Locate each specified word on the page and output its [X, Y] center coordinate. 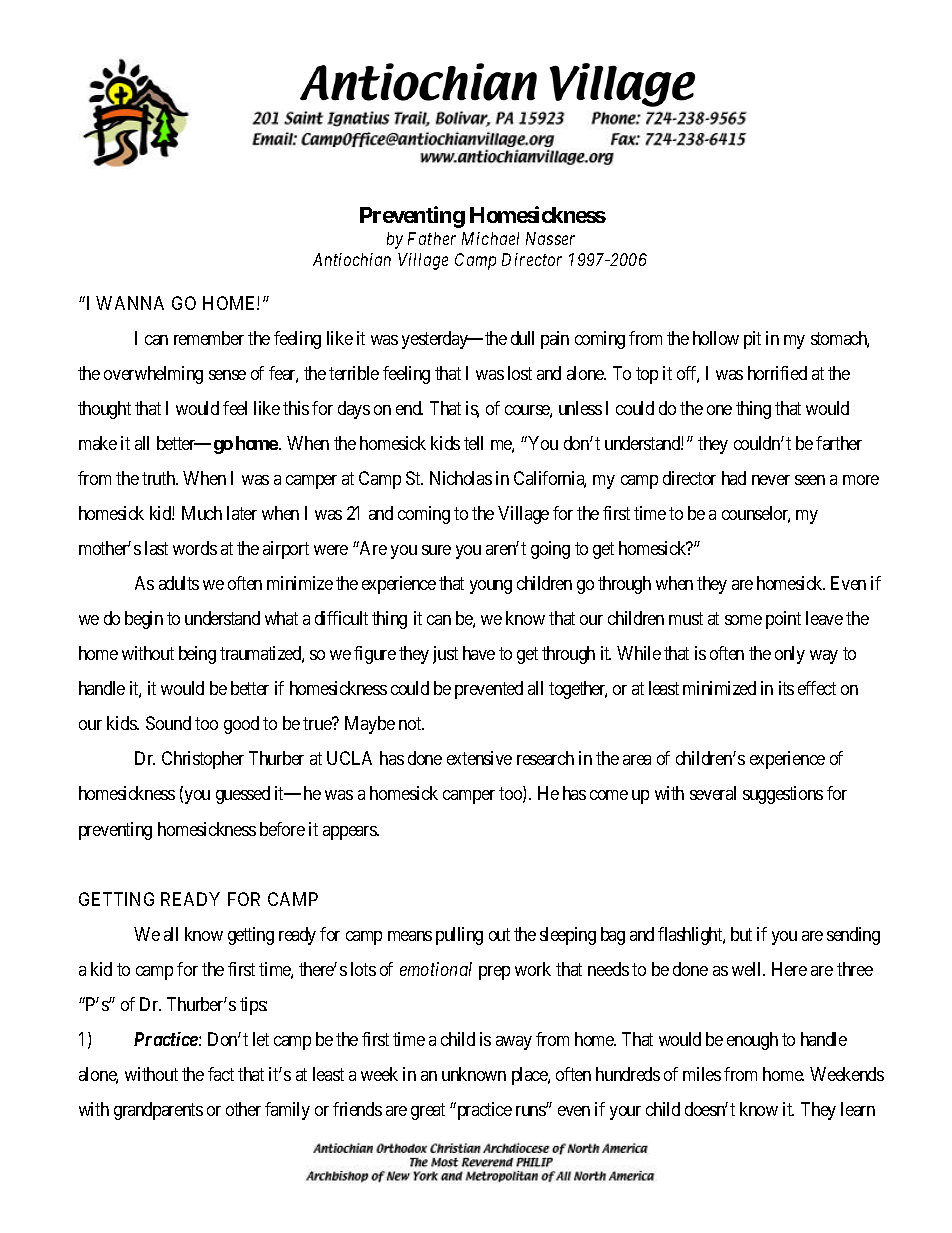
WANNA [130, 303]
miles [702, 1074]
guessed [243, 795]
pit [752, 340]
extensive [479, 758]
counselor [756, 514]
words [195, 548]
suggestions [783, 795]
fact [221, 1074]
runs [532, 1110]
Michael [490, 238]
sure [436, 550]
